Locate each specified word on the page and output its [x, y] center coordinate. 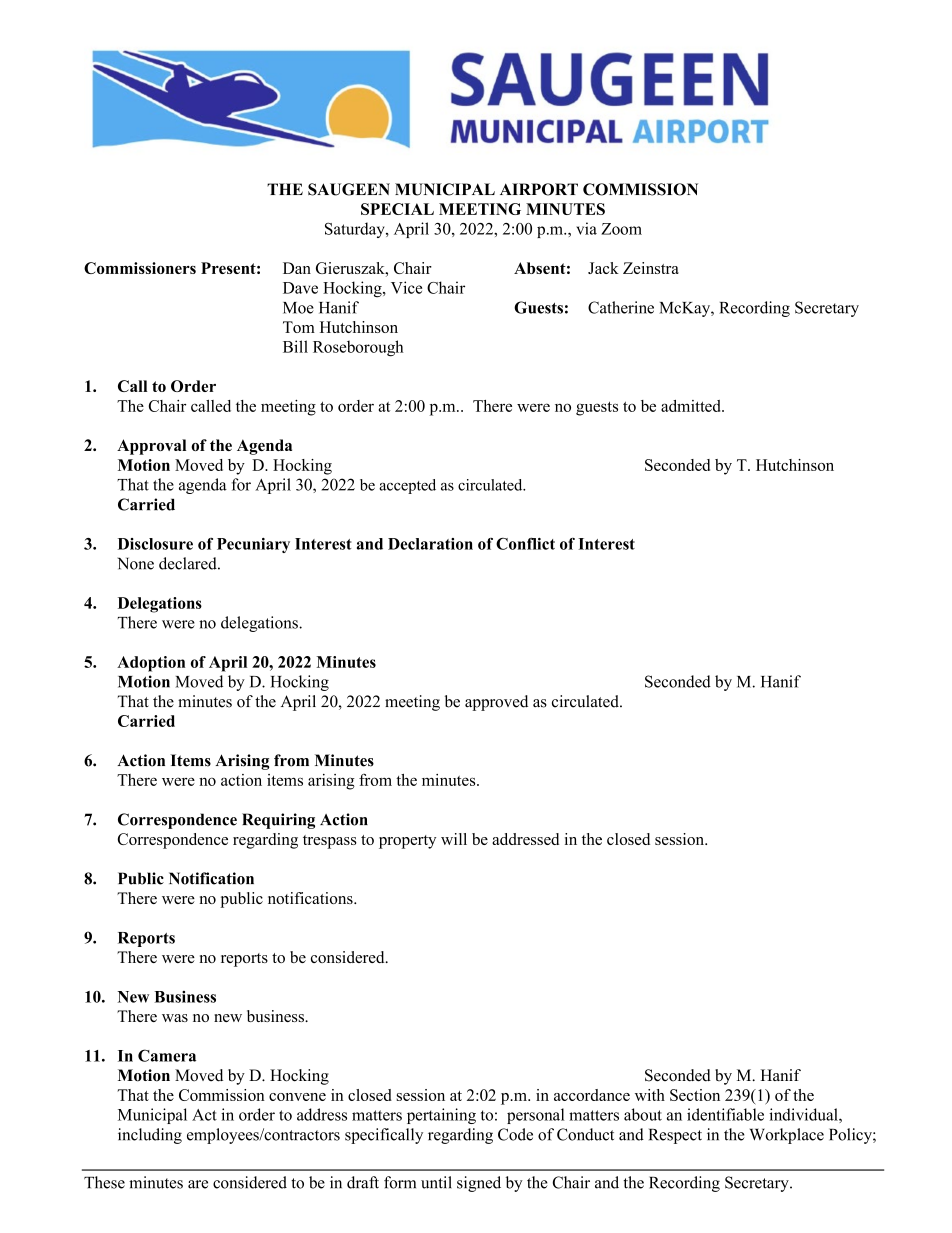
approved [496, 703]
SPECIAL [397, 209]
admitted [692, 406]
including [150, 1136]
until [436, 1182]
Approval [151, 447]
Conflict [525, 544]
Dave [300, 288]
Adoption [151, 664]
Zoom [621, 229]
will [454, 839]
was [175, 1018]
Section [695, 1095]
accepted [407, 486]
